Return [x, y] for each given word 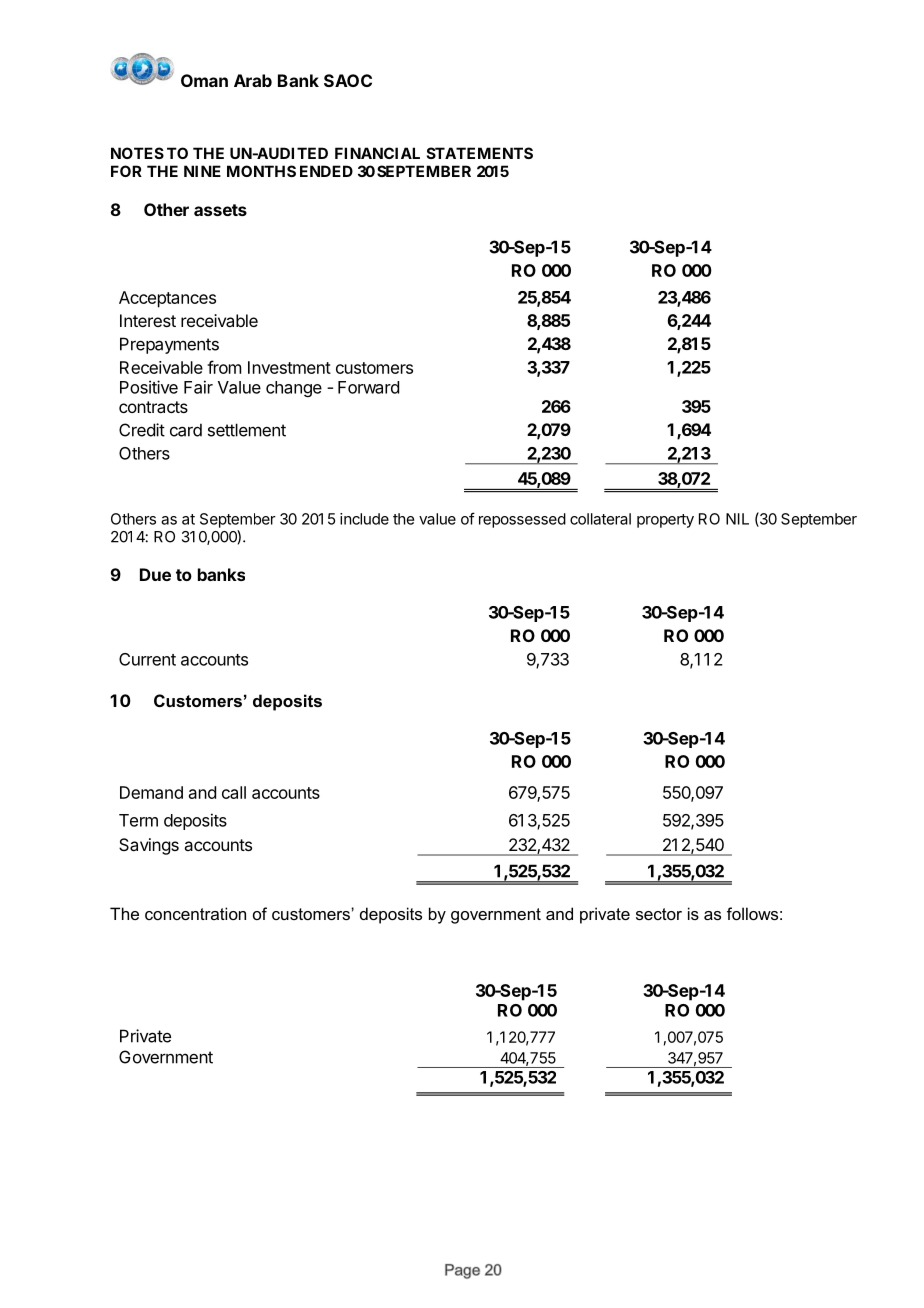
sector [659, 914]
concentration [195, 913]
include [364, 519]
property [665, 521]
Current [147, 659]
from [224, 367]
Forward [368, 387]
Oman [204, 80]
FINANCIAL [377, 153]
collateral [600, 519]
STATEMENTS [480, 153]
